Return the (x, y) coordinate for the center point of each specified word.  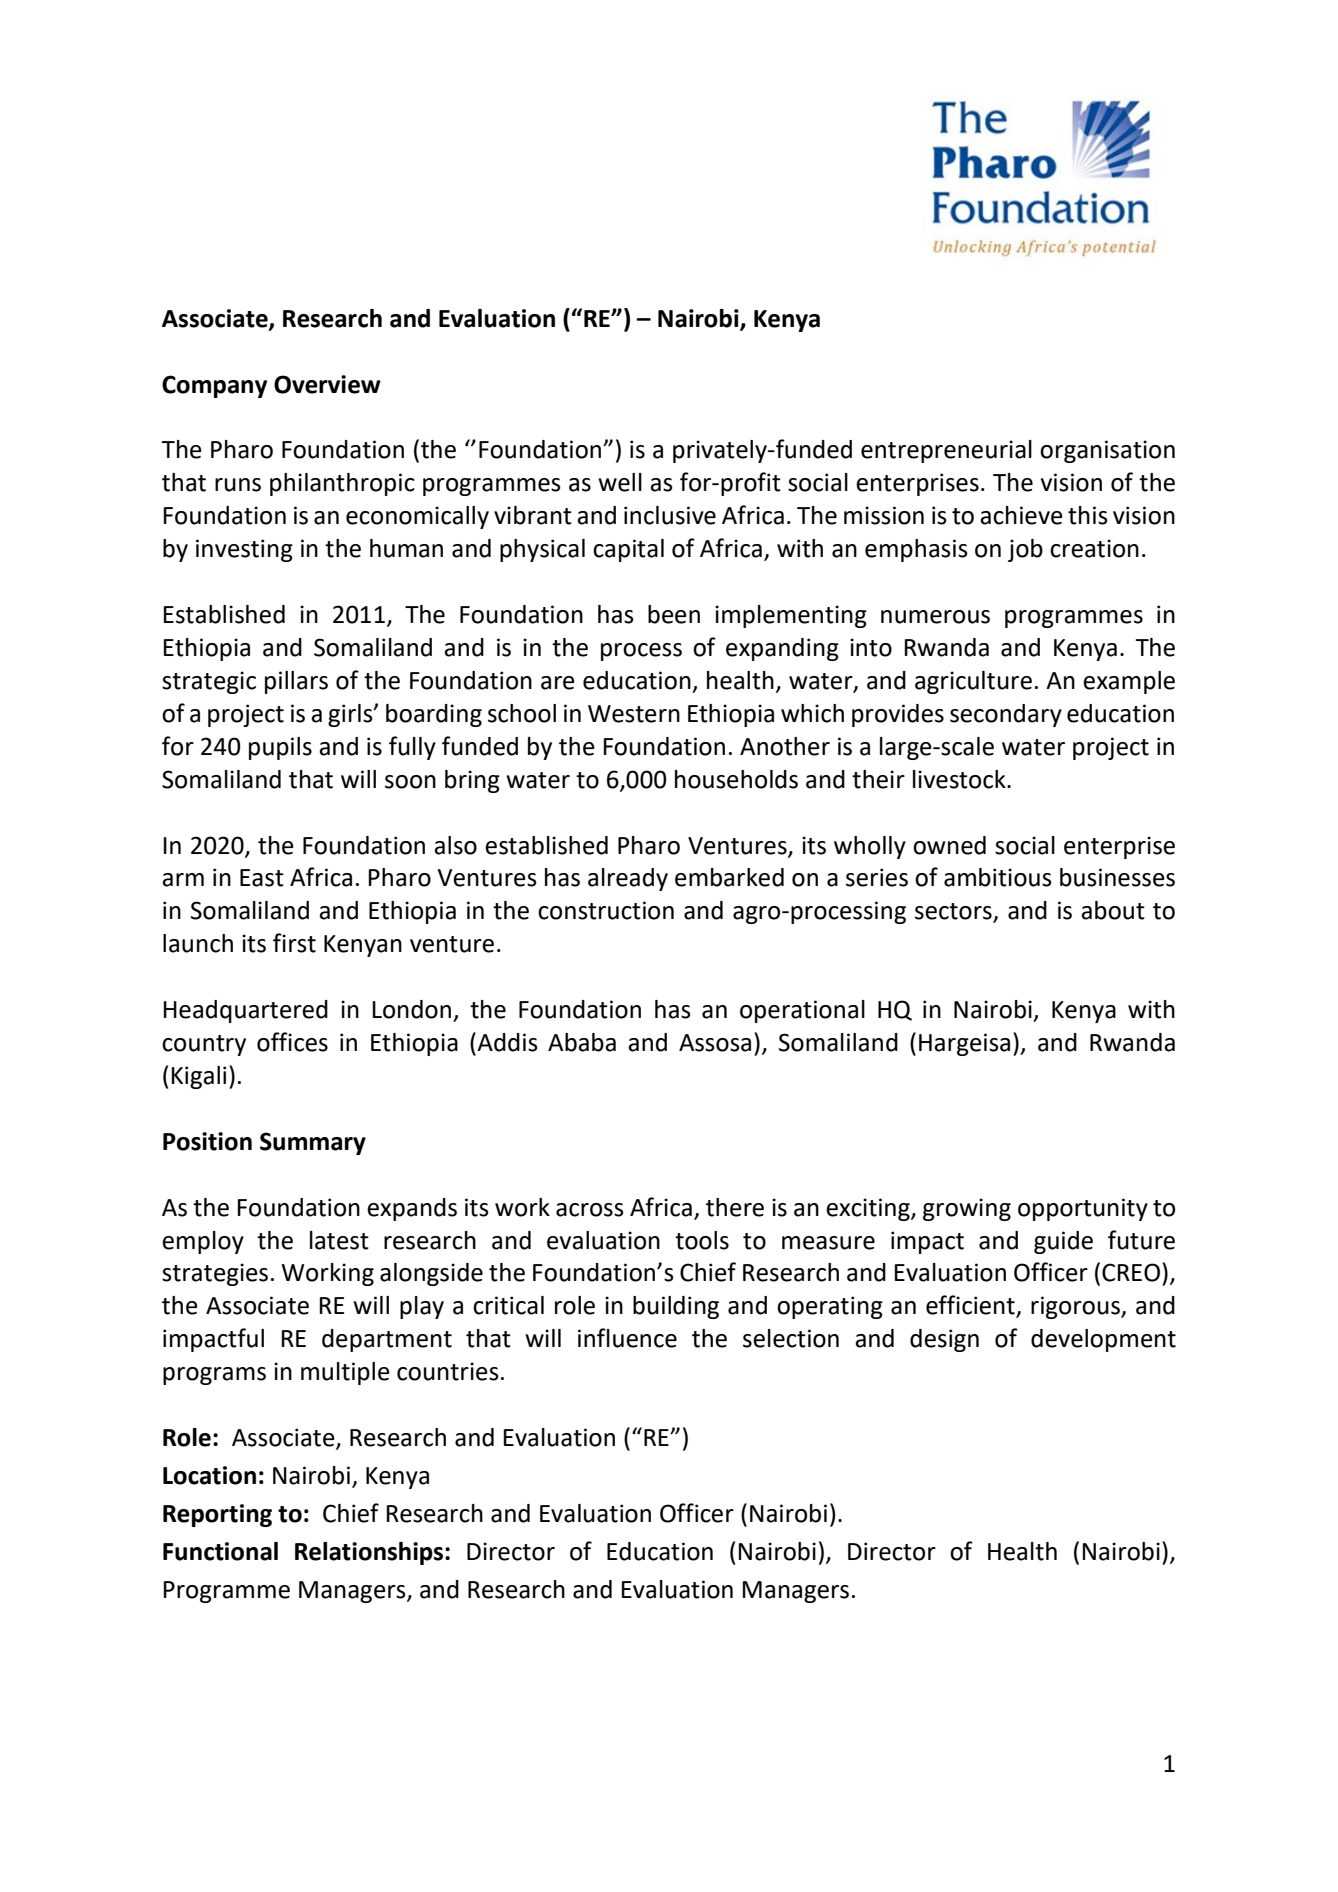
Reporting (217, 1515)
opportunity (1083, 1209)
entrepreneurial (946, 451)
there (735, 1207)
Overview (327, 384)
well (620, 482)
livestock (960, 779)
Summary (313, 1143)
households (736, 779)
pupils (280, 748)
